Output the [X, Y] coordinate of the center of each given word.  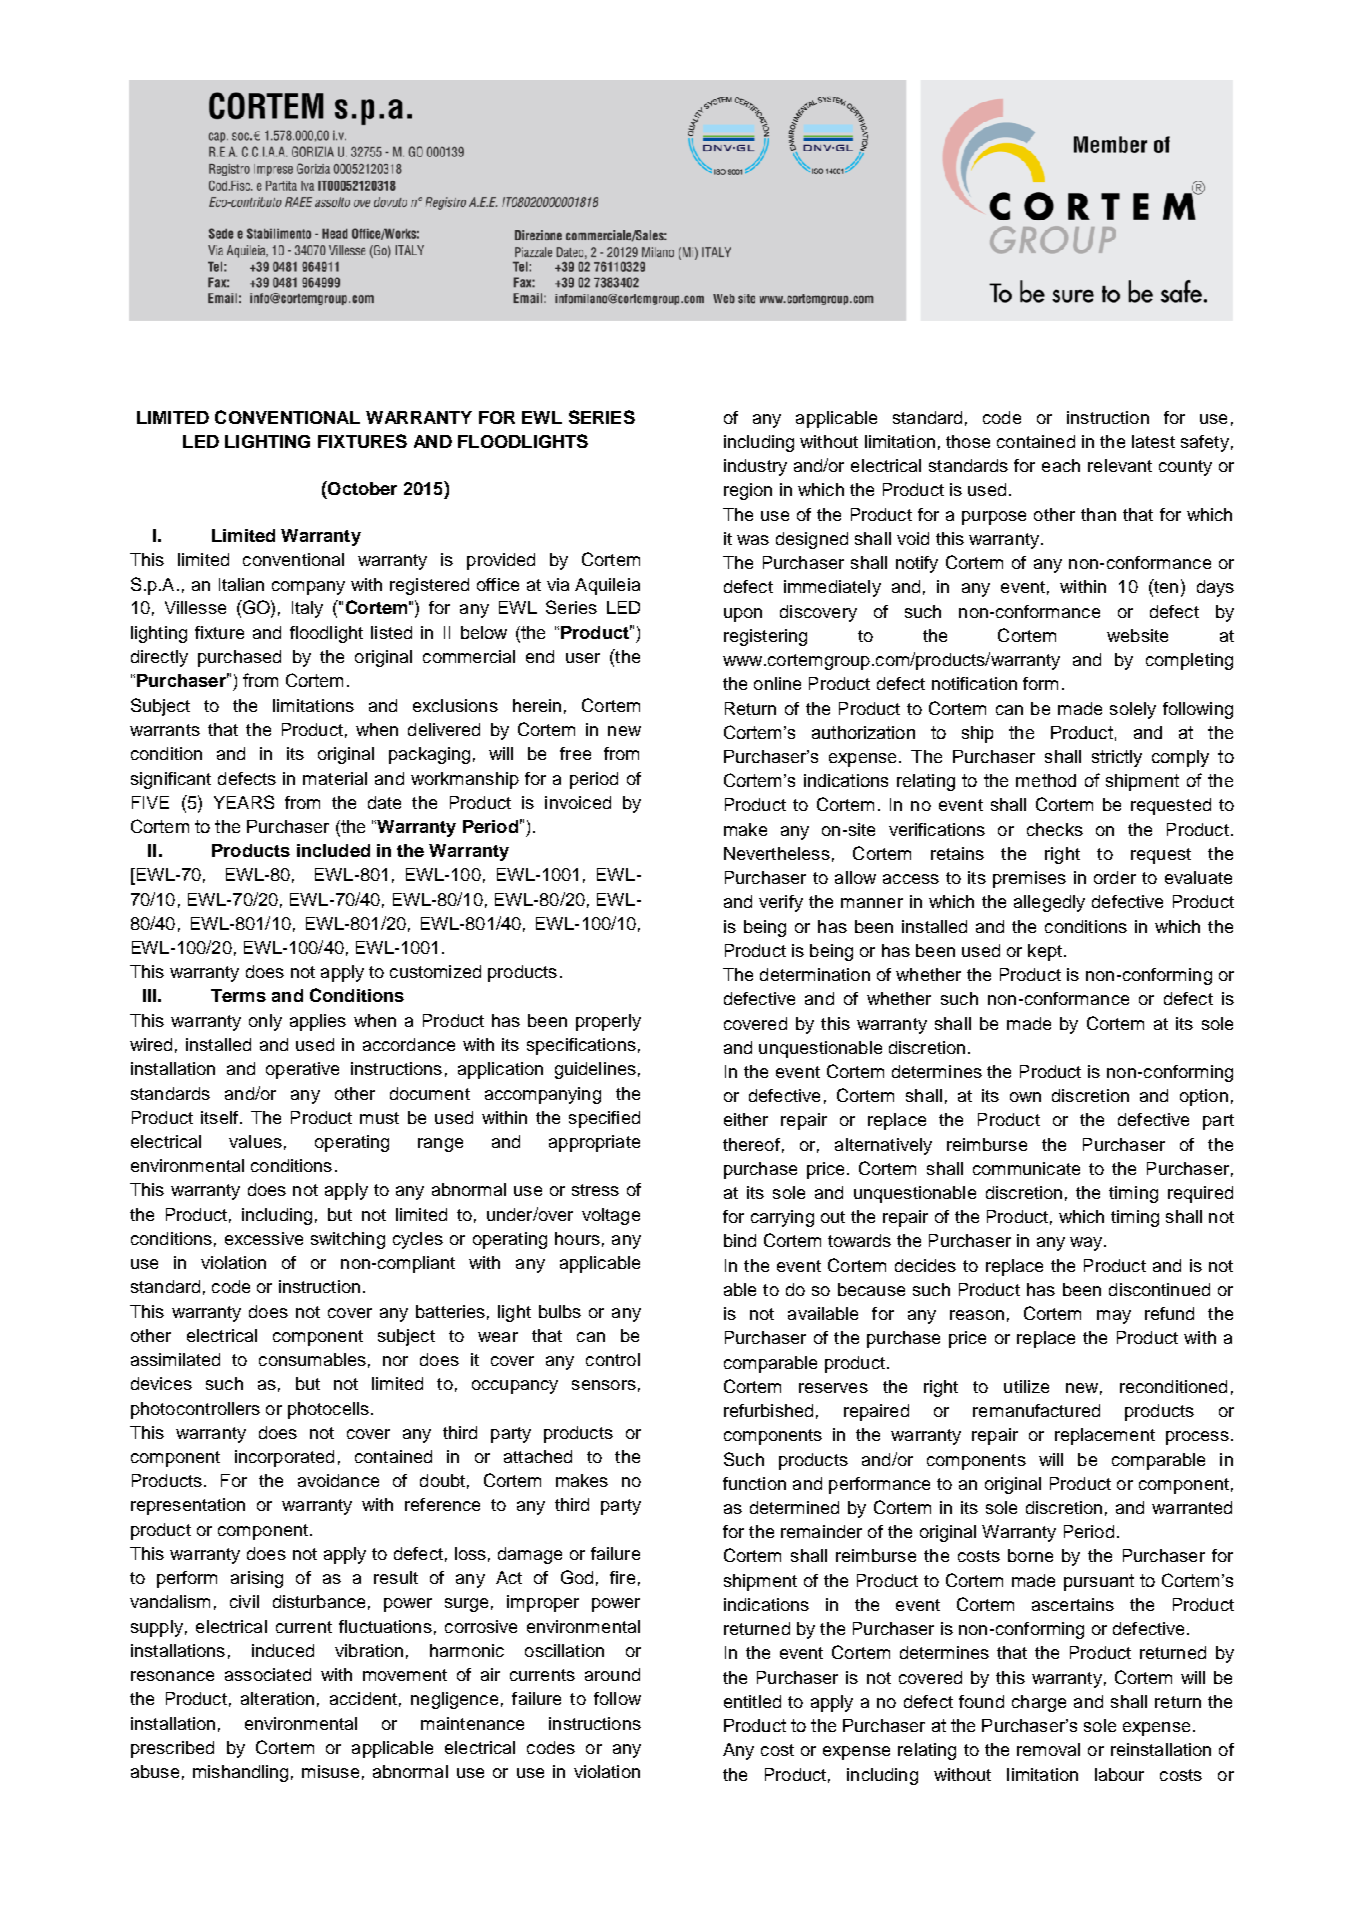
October [361, 488]
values [255, 1141]
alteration [277, 1698]
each [1061, 465]
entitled [752, 1701]
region [748, 491]
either [746, 1119]
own [1025, 1097]
